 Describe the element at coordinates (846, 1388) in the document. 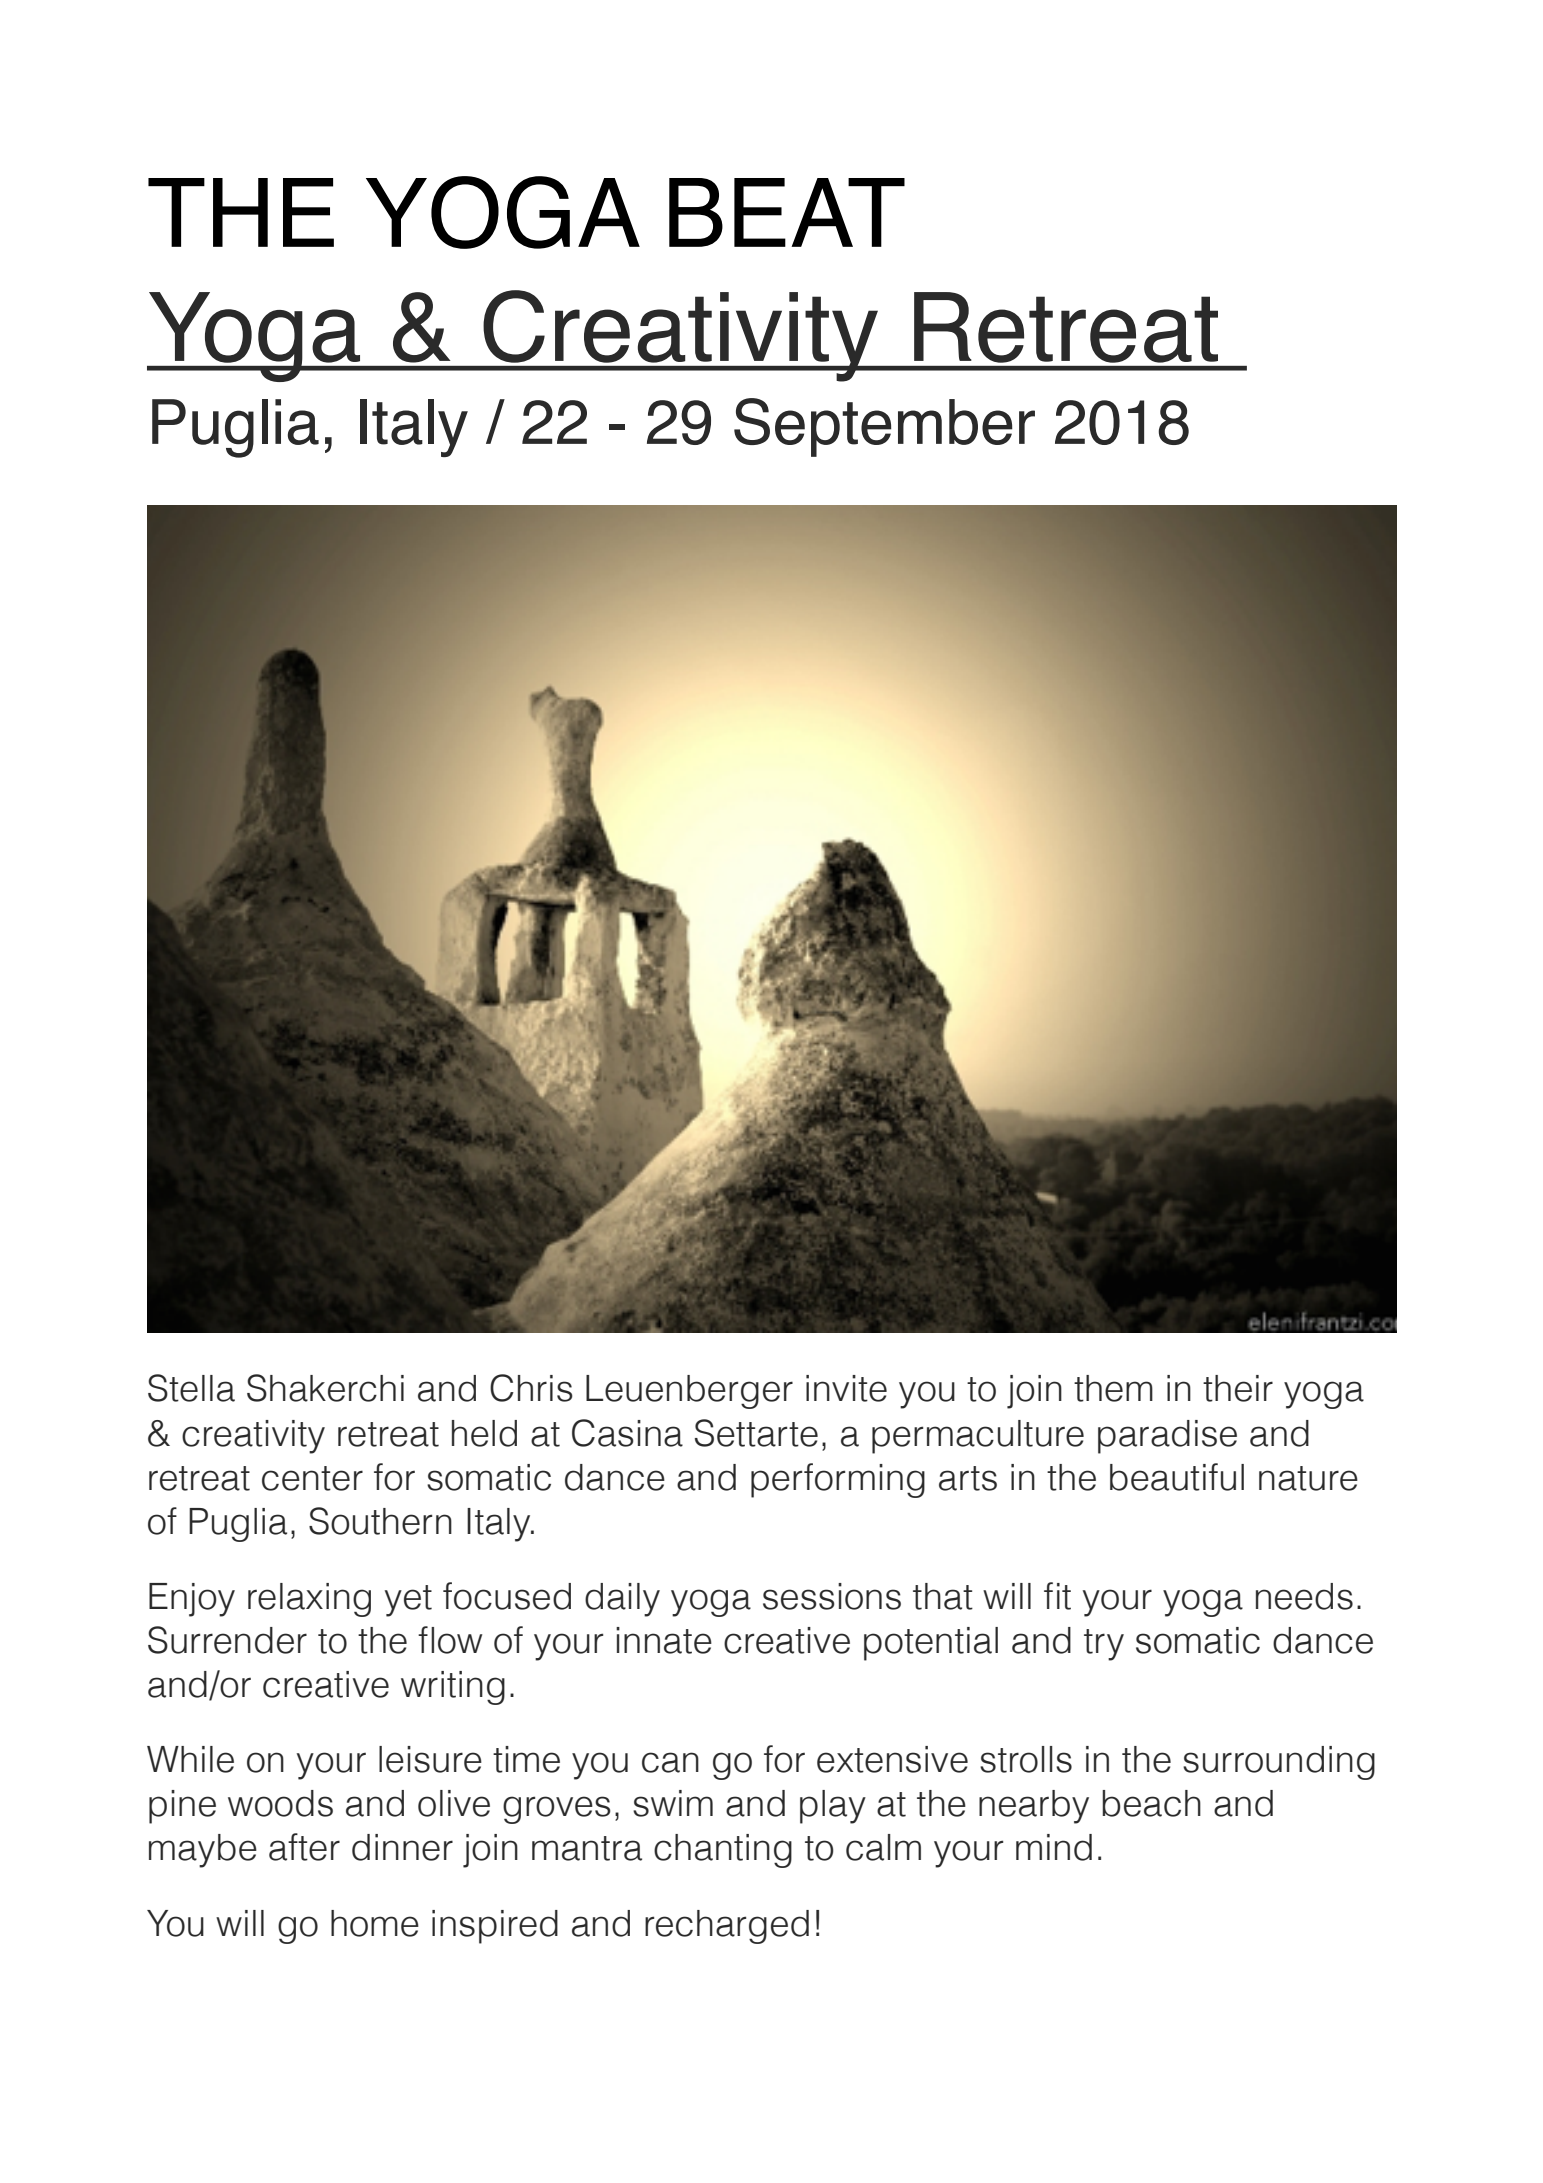

I see `invite` at that location.
